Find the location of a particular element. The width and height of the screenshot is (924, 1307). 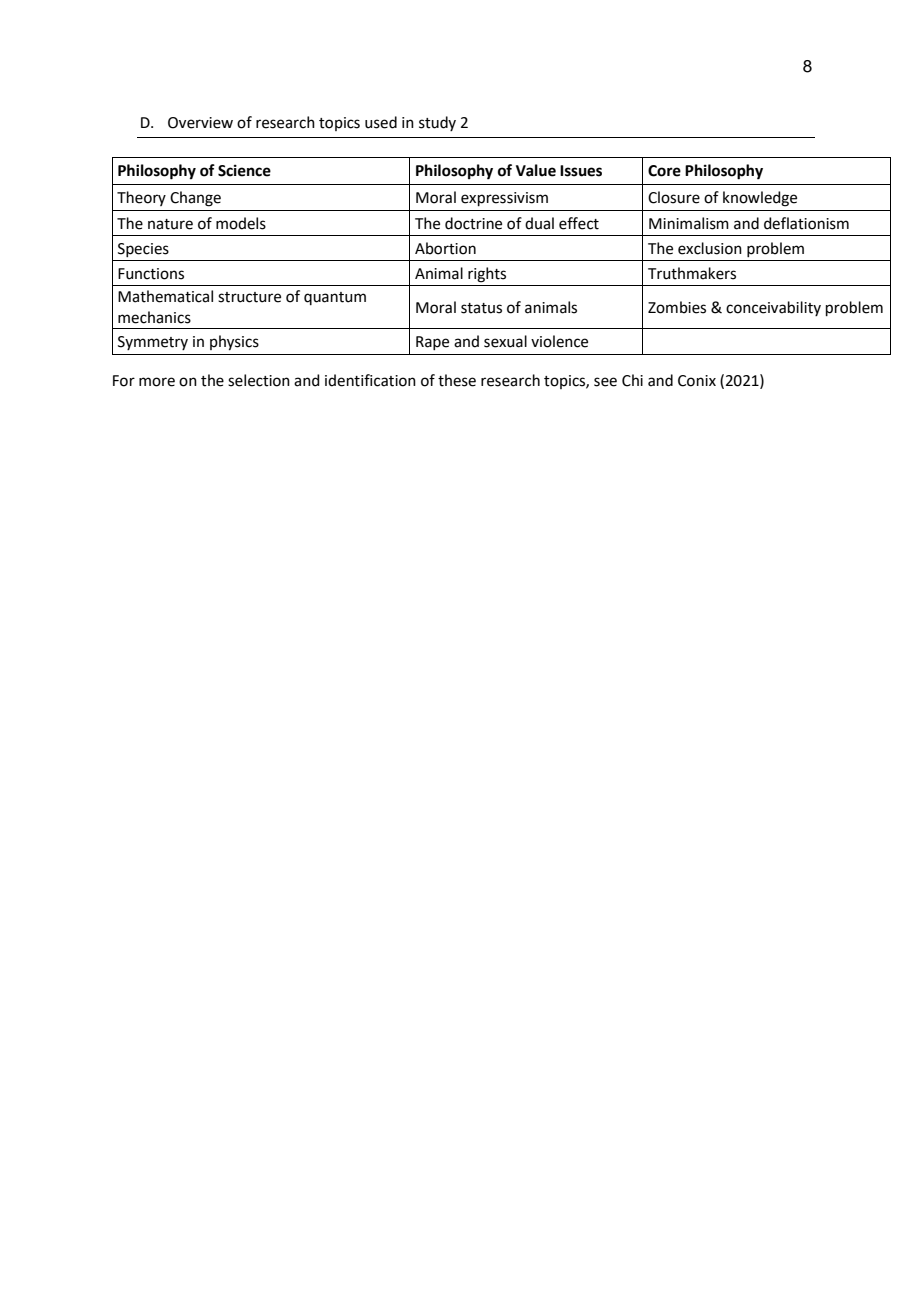

Species is located at coordinates (143, 250).
